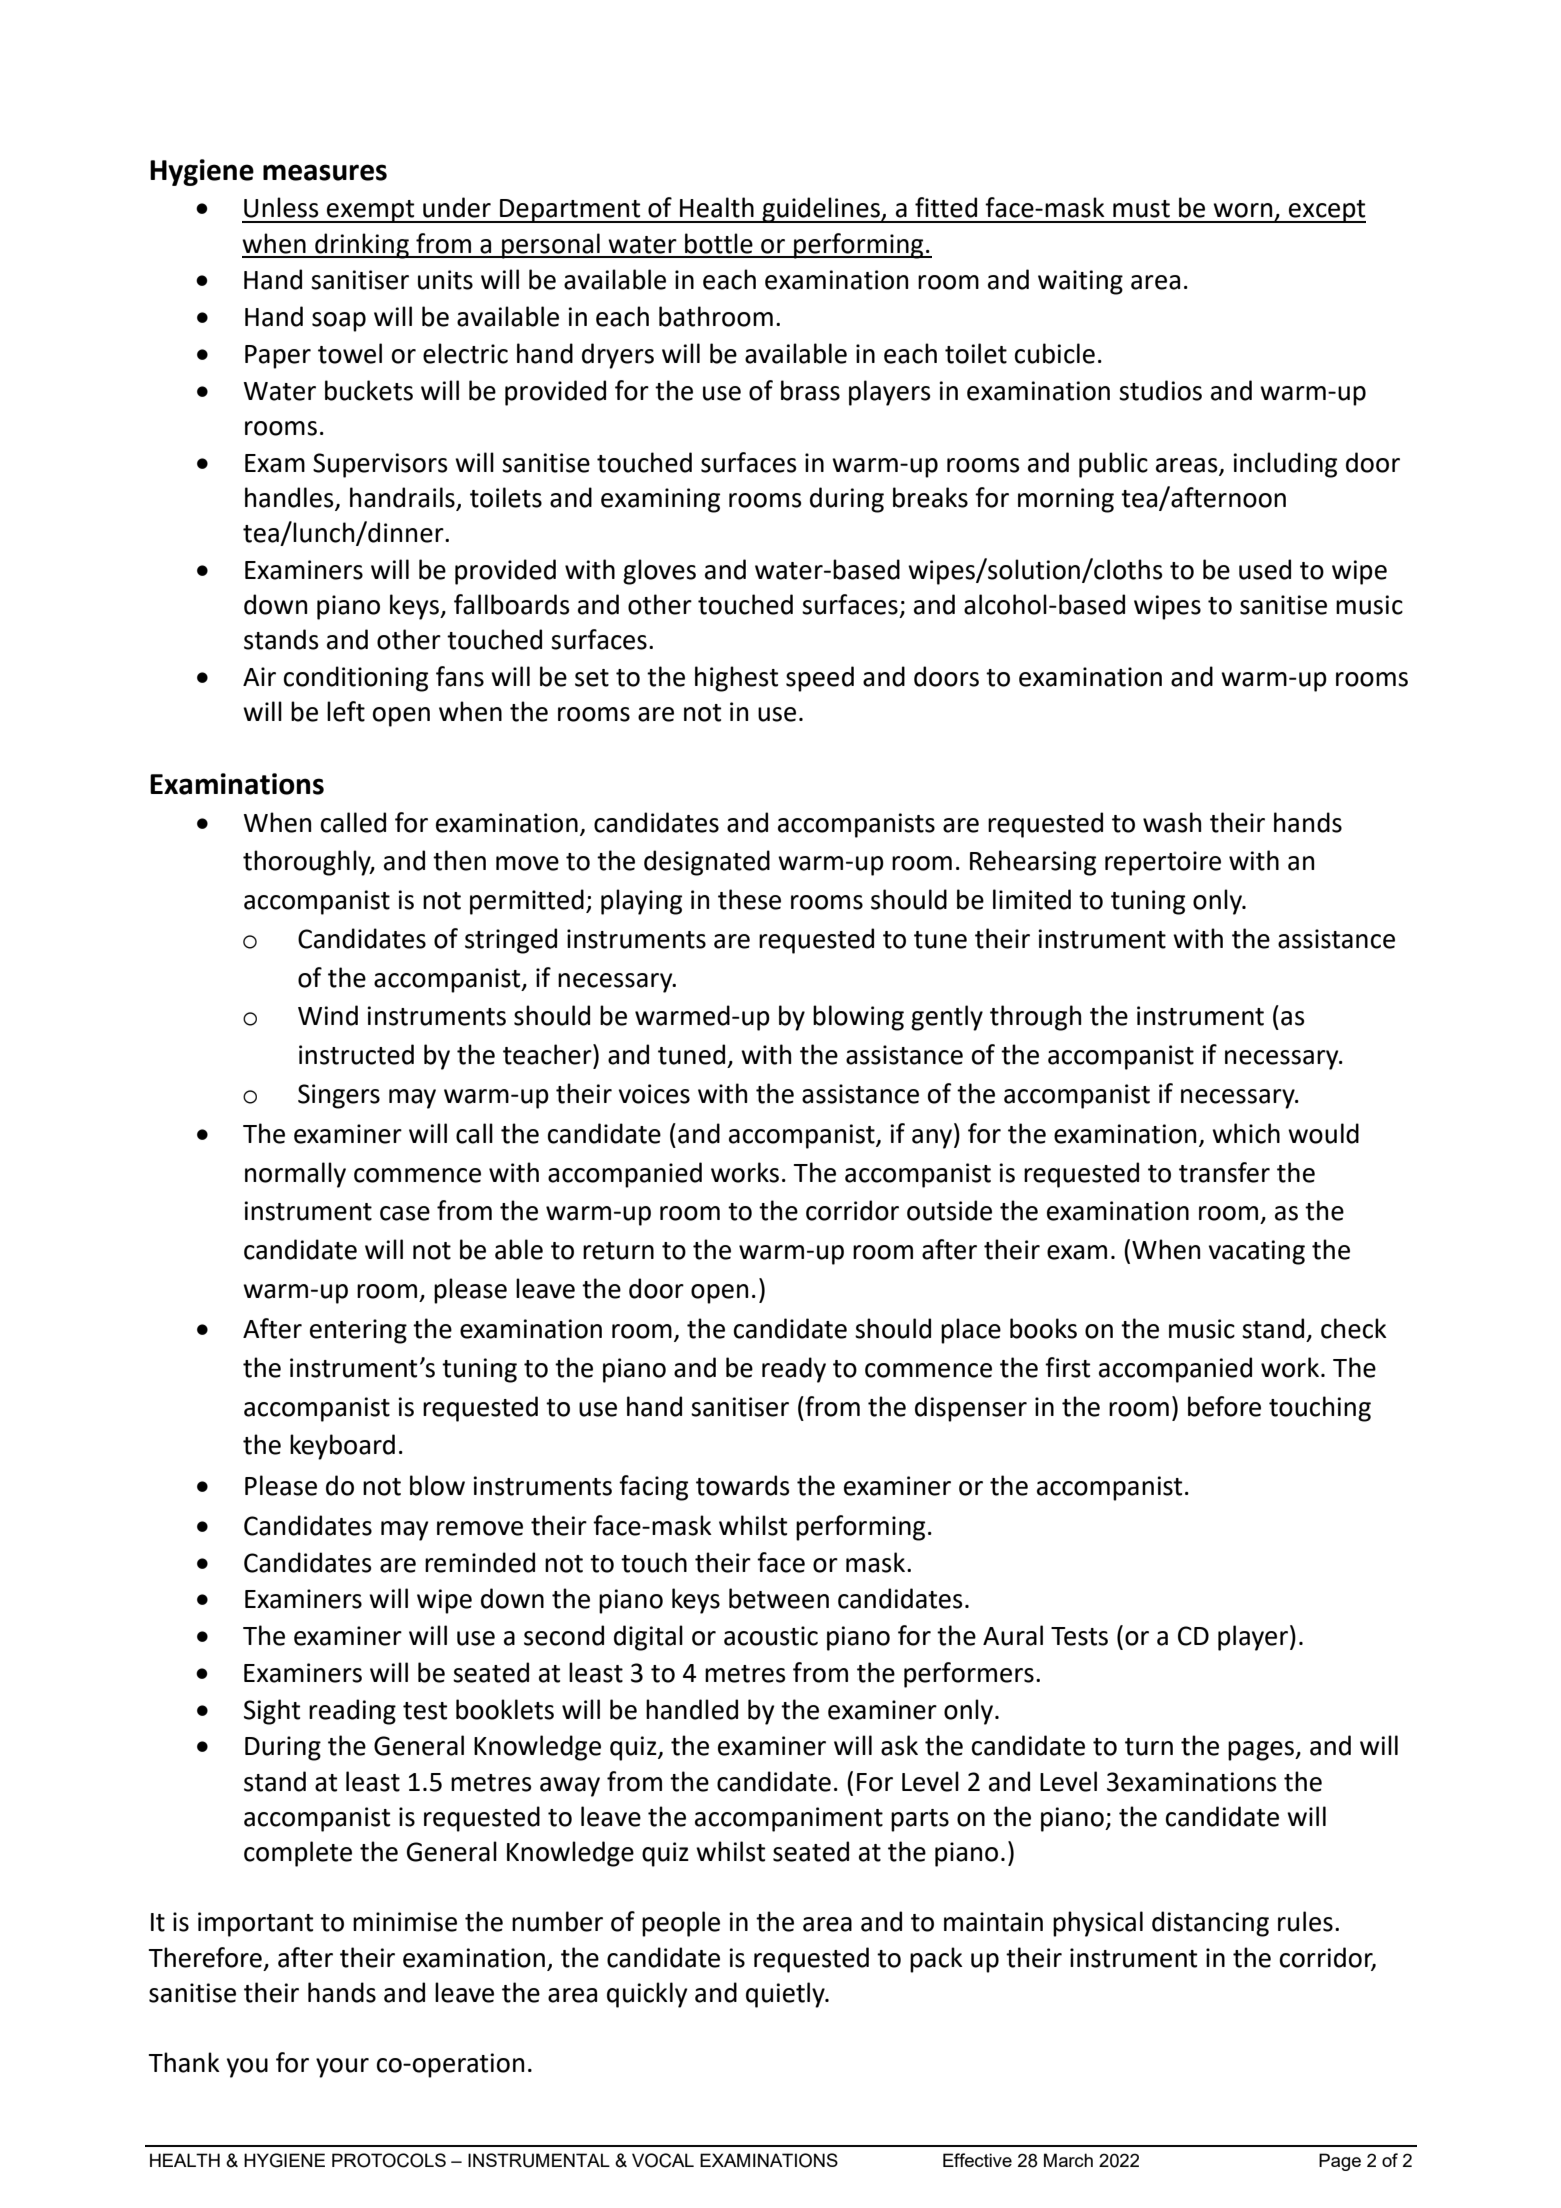 The image size is (1561, 2208). What do you see at coordinates (1163, 863) in the screenshot?
I see `repertoire` at bounding box center [1163, 863].
